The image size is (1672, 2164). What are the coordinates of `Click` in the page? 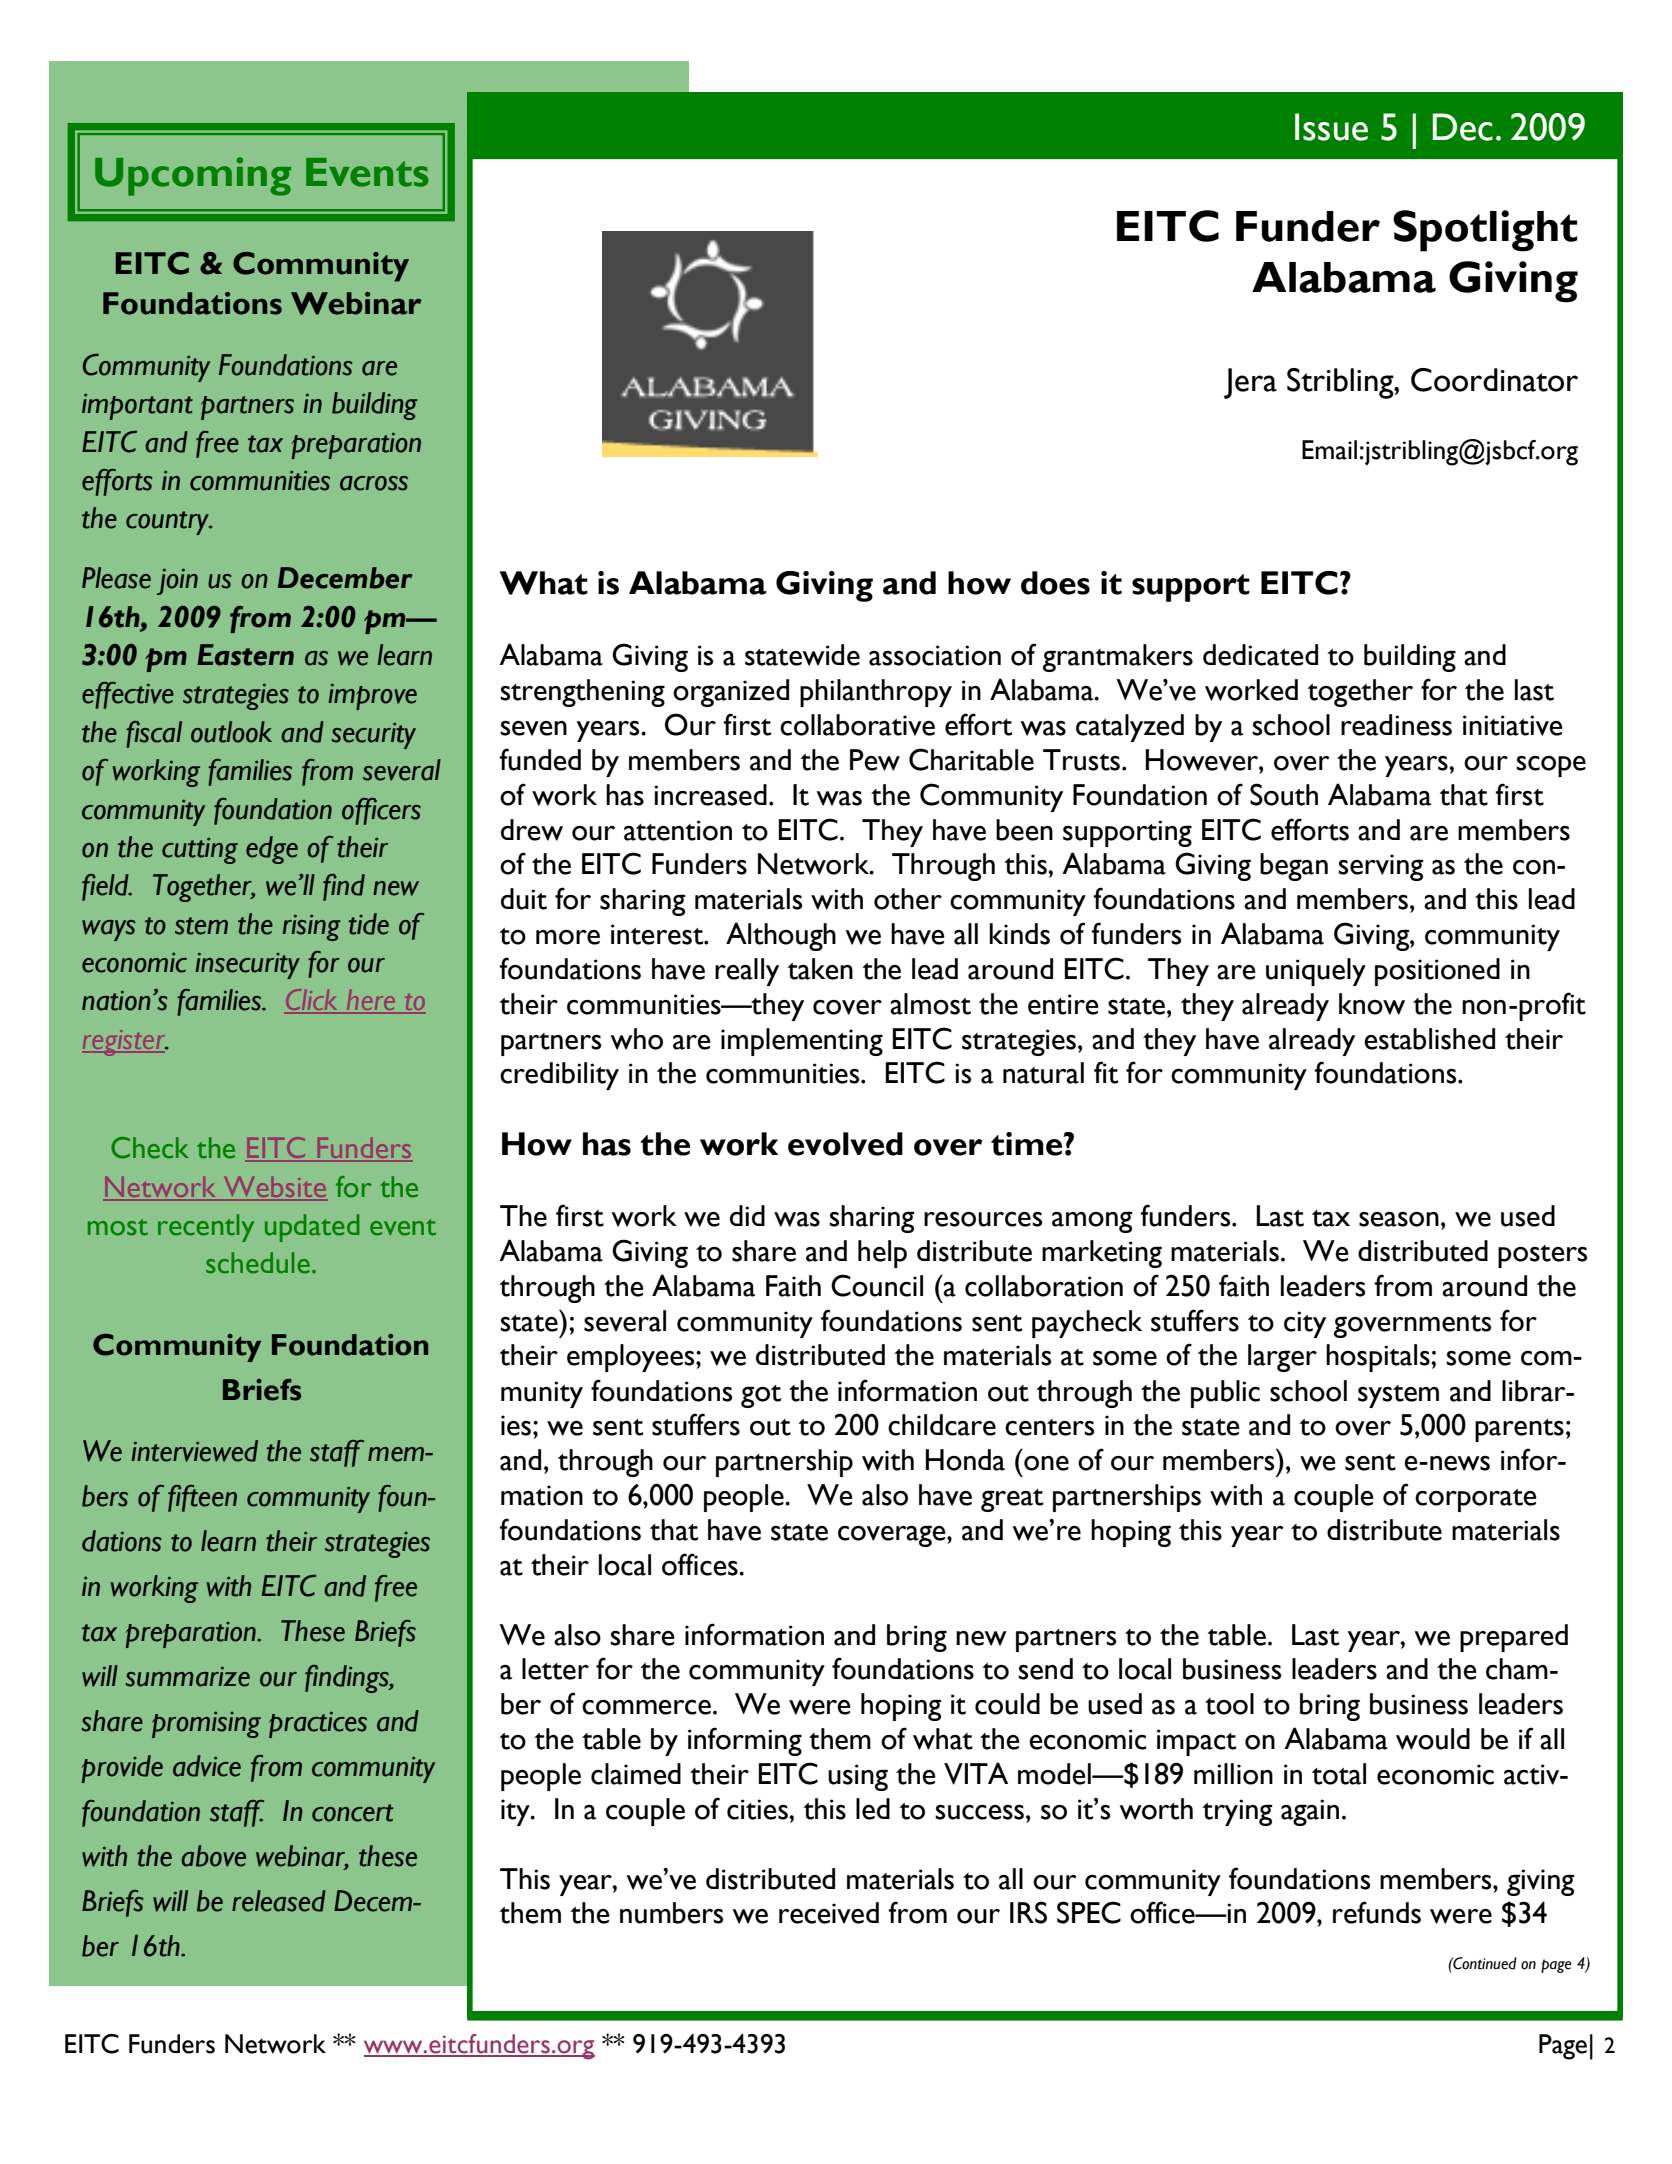 It's located at (312, 1001).
